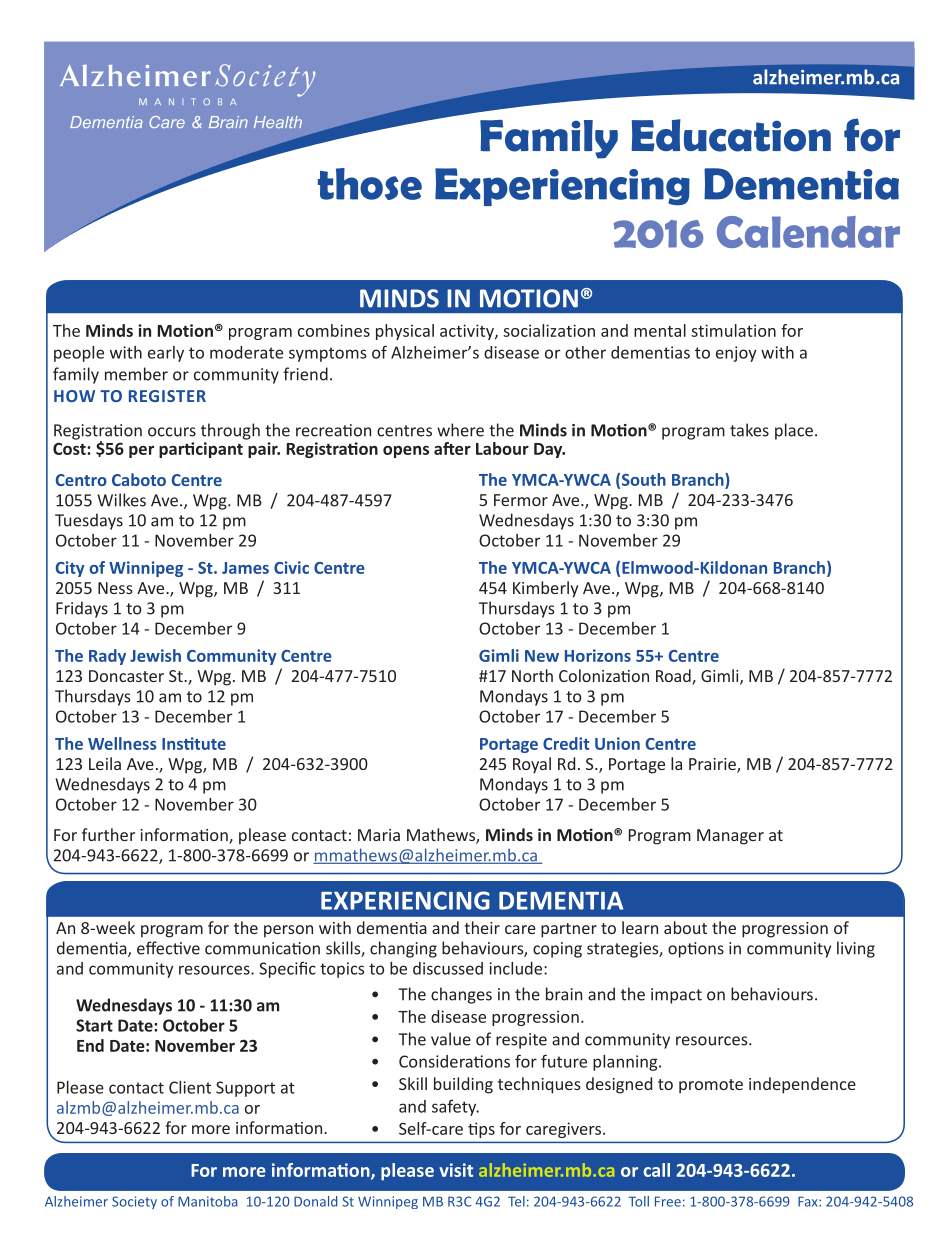  I want to click on activity, so click(468, 332).
